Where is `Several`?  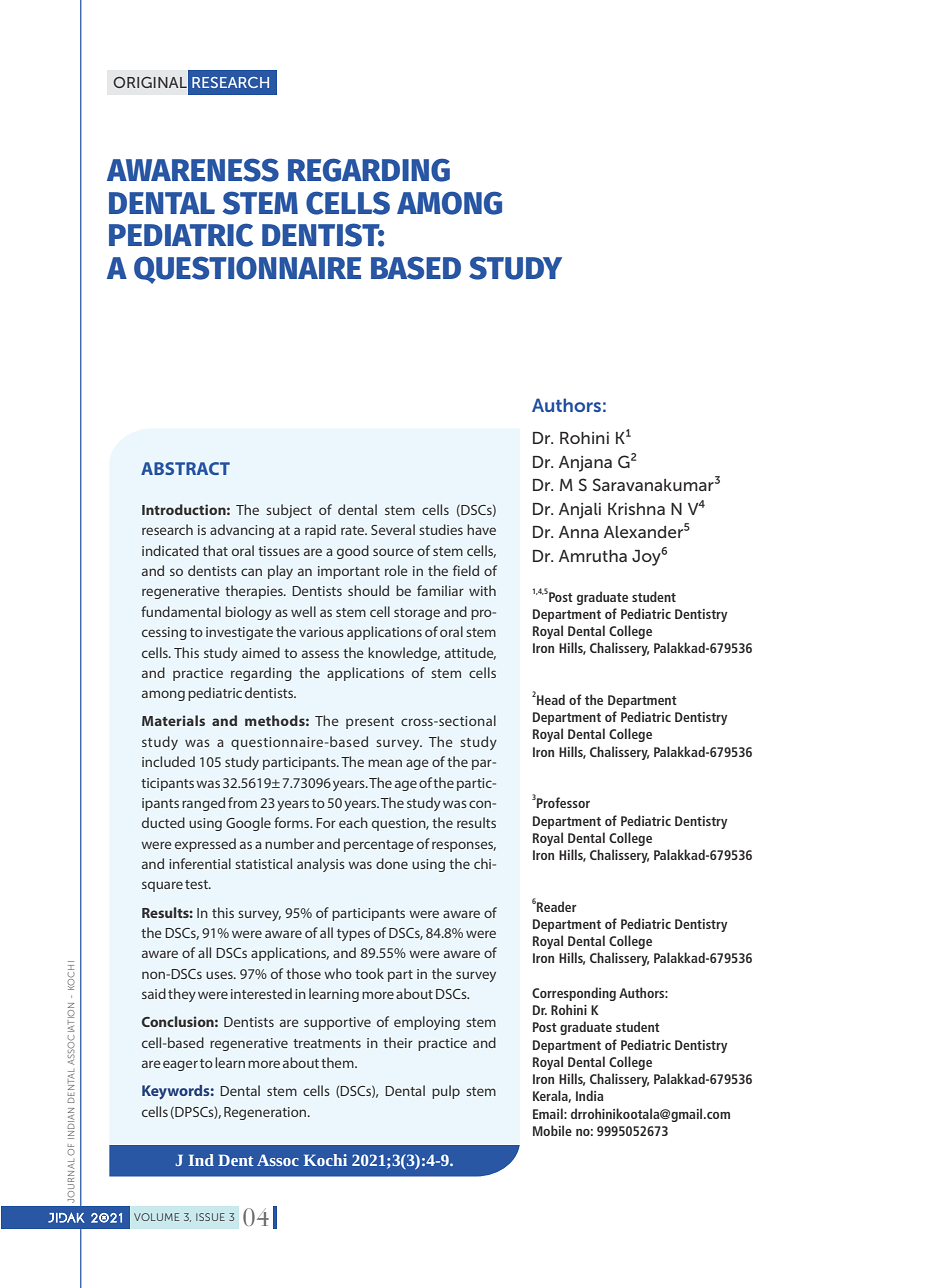
Several is located at coordinates (393, 529).
